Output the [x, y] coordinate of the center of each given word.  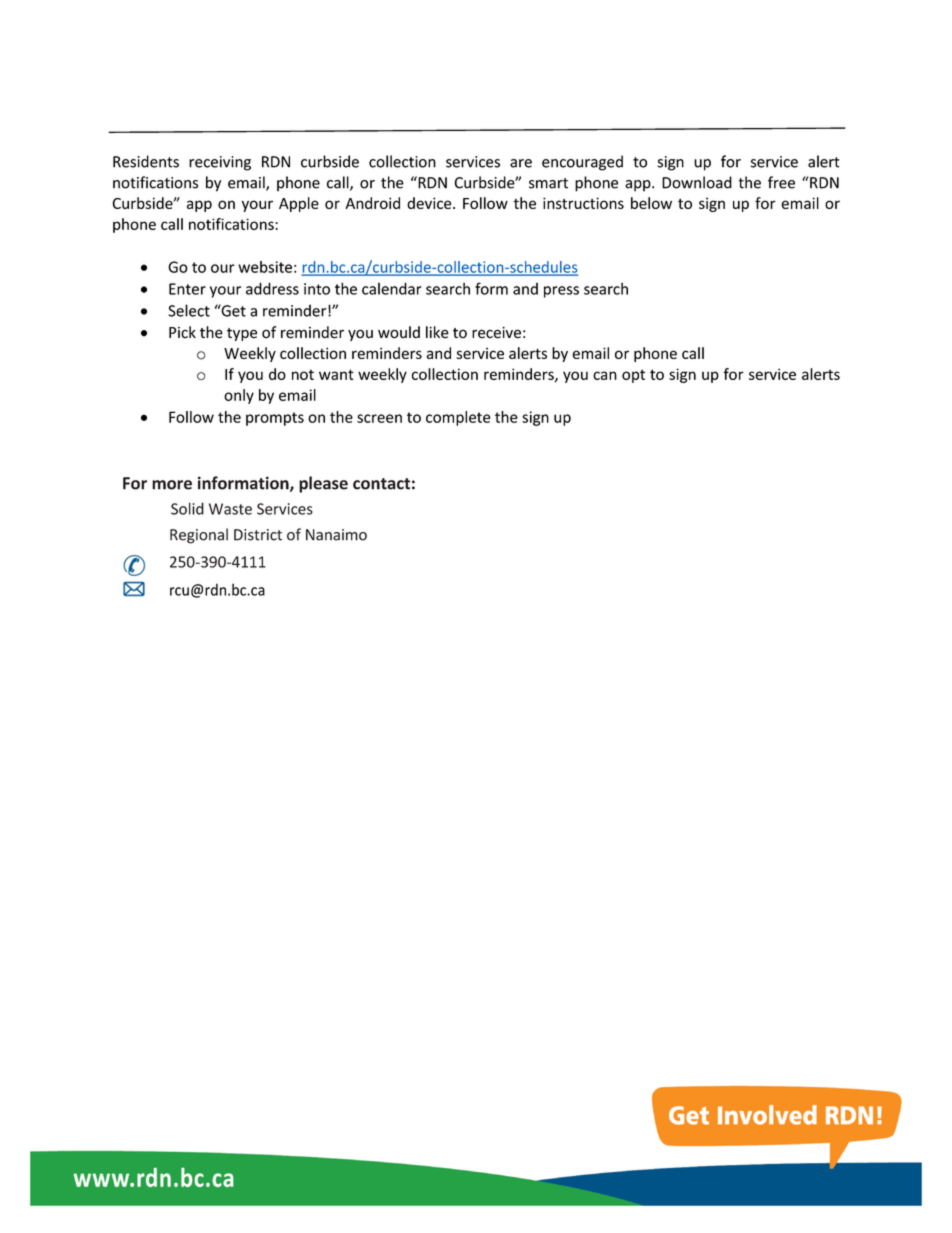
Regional [199, 536]
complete [458, 418]
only [239, 396]
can [605, 375]
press [561, 292]
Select [189, 310]
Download [697, 182]
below [651, 203]
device [430, 203]
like [437, 332]
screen [379, 418]
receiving [220, 163]
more [172, 485]
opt [633, 376]
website [265, 267]
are [521, 163]
